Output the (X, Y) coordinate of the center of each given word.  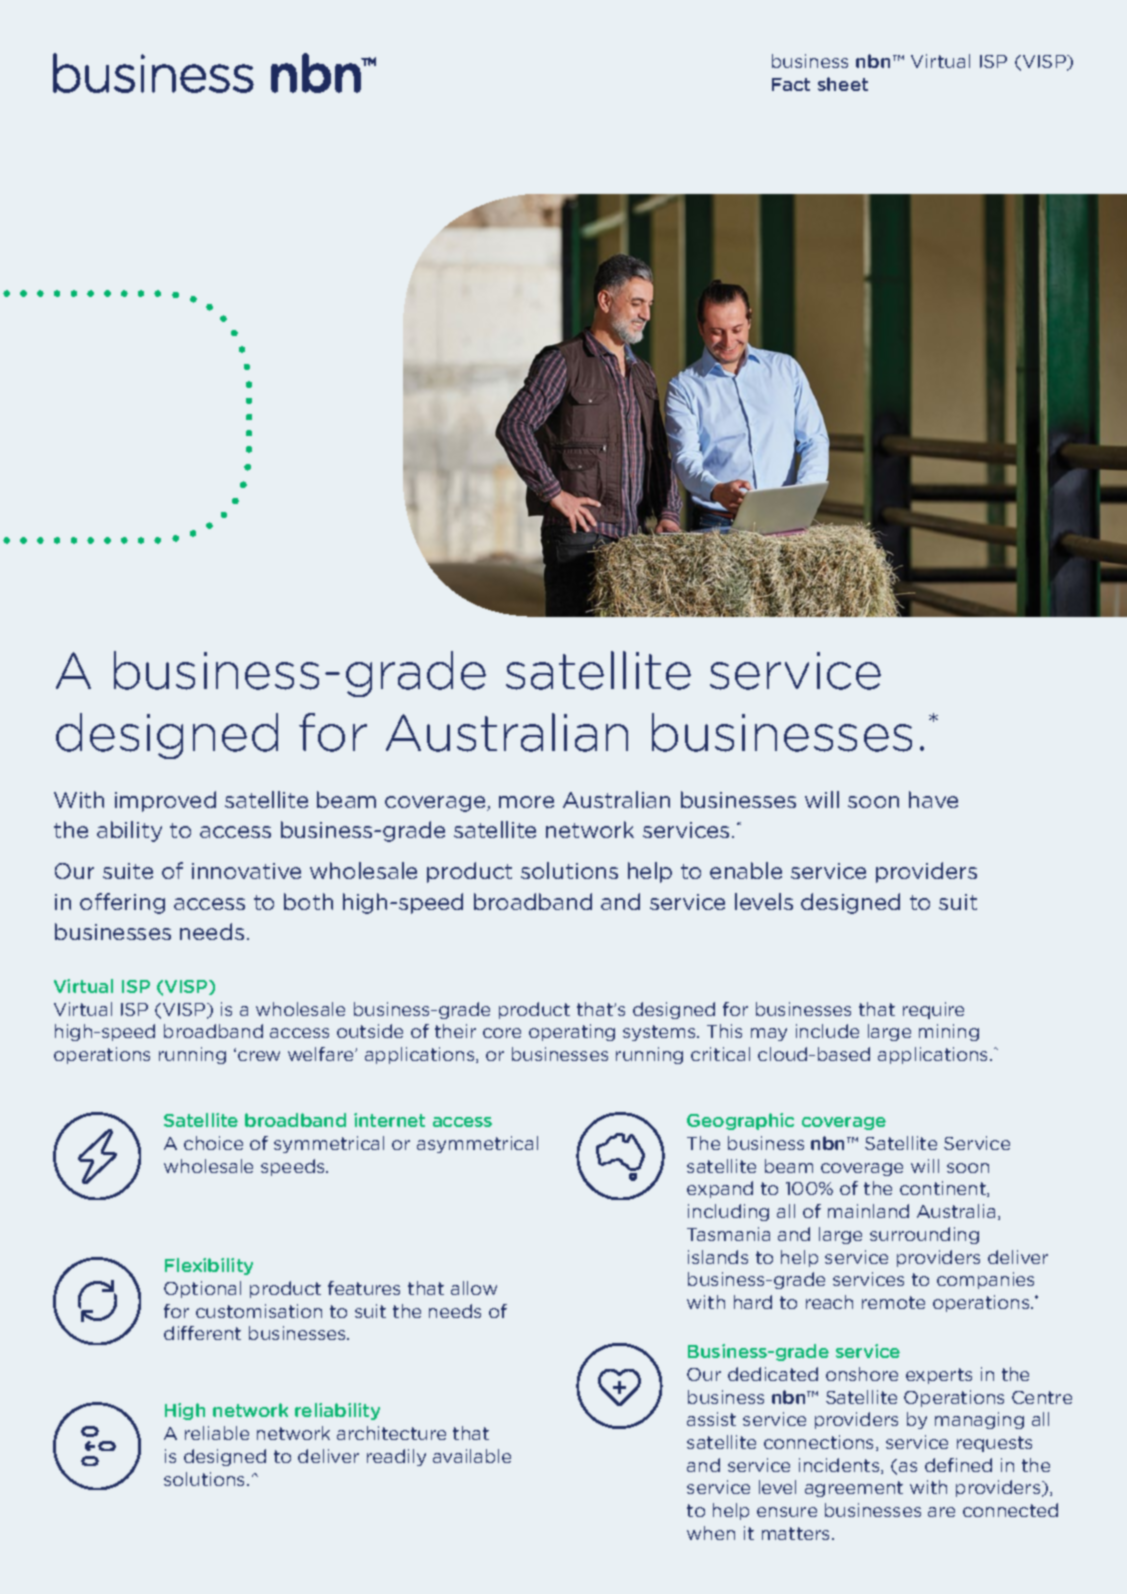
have (933, 799)
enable (746, 870)
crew (259, 1056)
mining (949, 1032)
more (526, 802)
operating (572, 1032)
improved (165, 801)
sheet (843, 84)
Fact (791, 84)
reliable (217, 1433)
